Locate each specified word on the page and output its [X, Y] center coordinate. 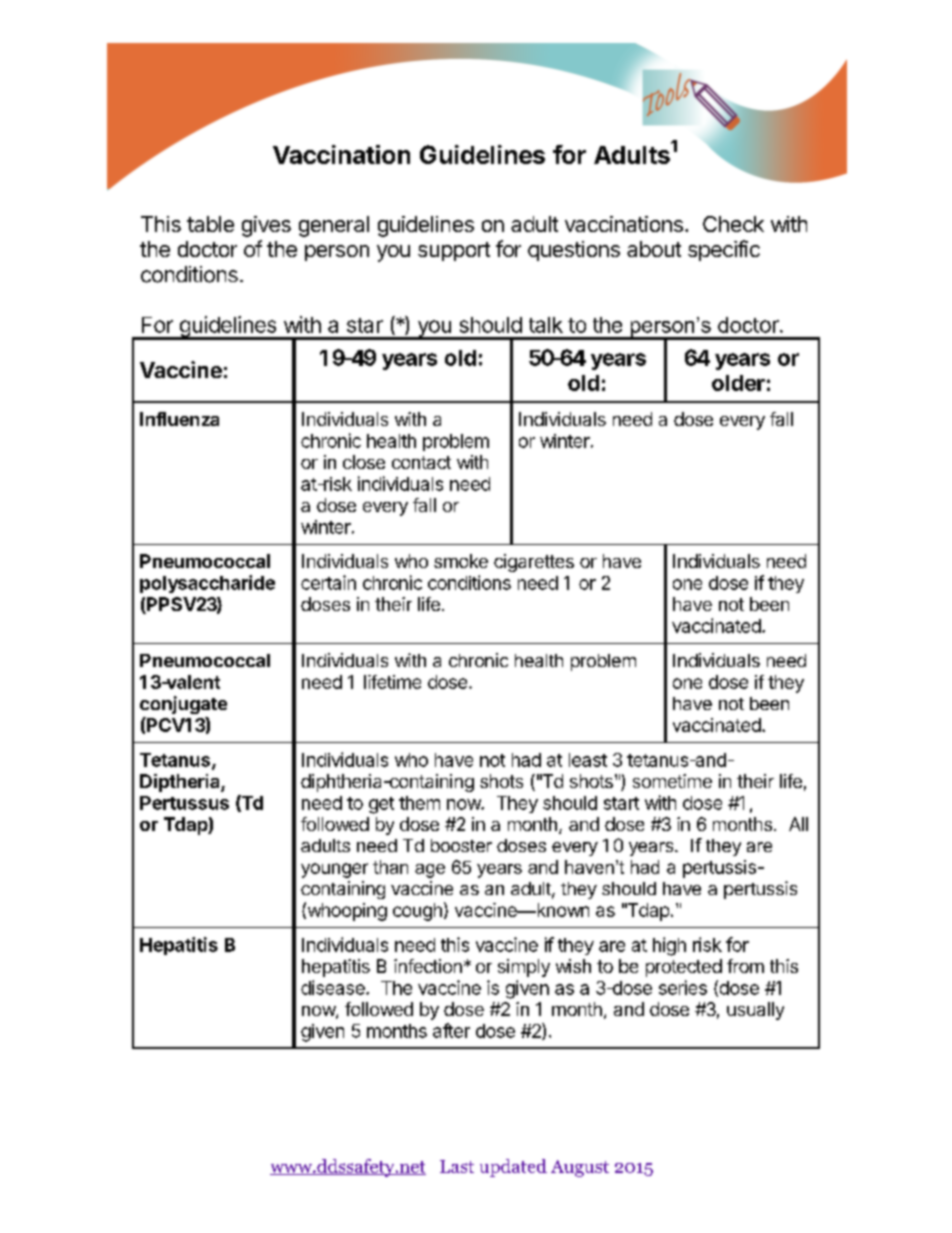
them [419, 803]
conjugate [183, 705]
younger [334, 870]
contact [421, 462]
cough [417, 912]
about [654, 249]
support [454, 251]
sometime [672, 781]
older [738, 383]
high [669, 946]
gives [266, 226]
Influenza [179, 419]
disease [334, 987]
